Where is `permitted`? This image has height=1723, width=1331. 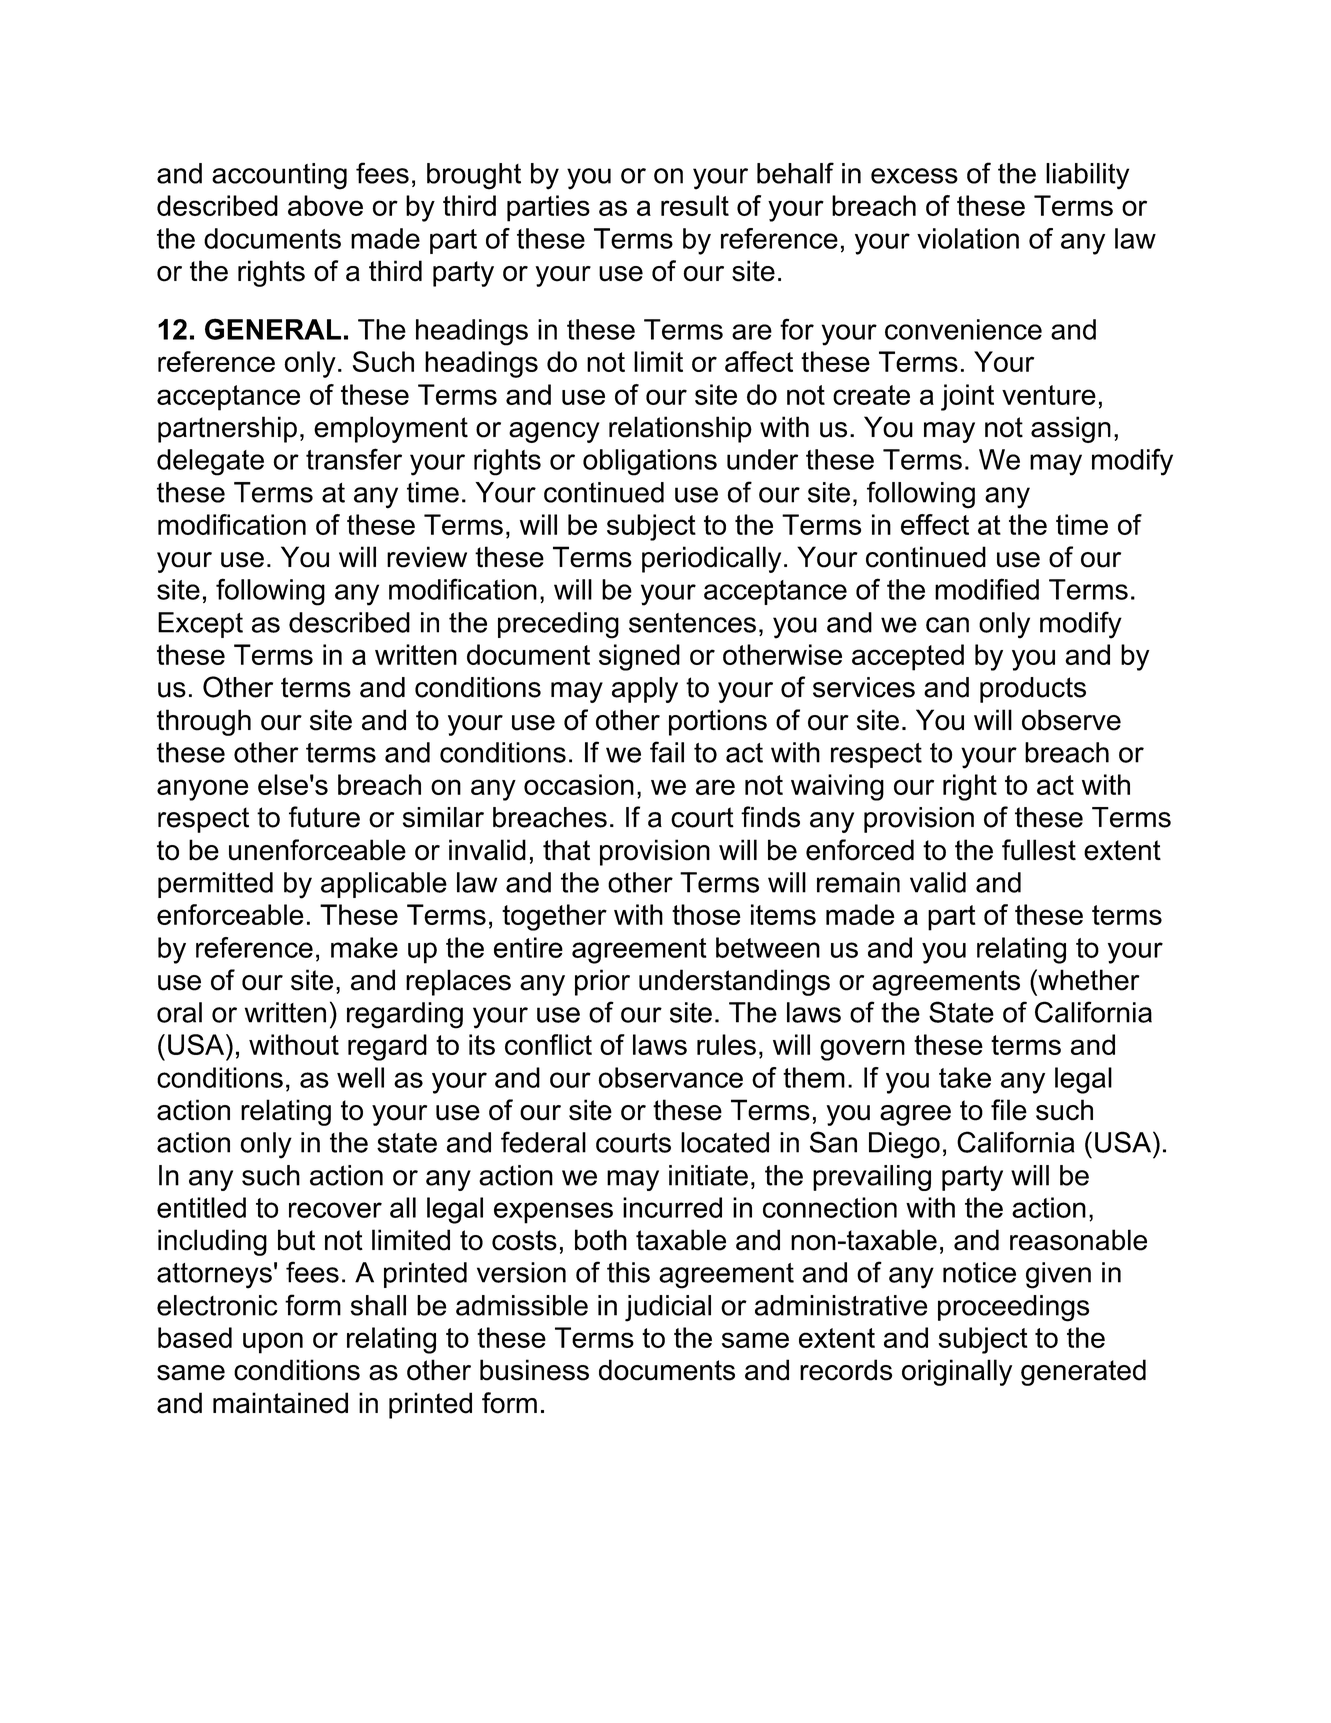
permitted is located at coordinates (215, 885).
